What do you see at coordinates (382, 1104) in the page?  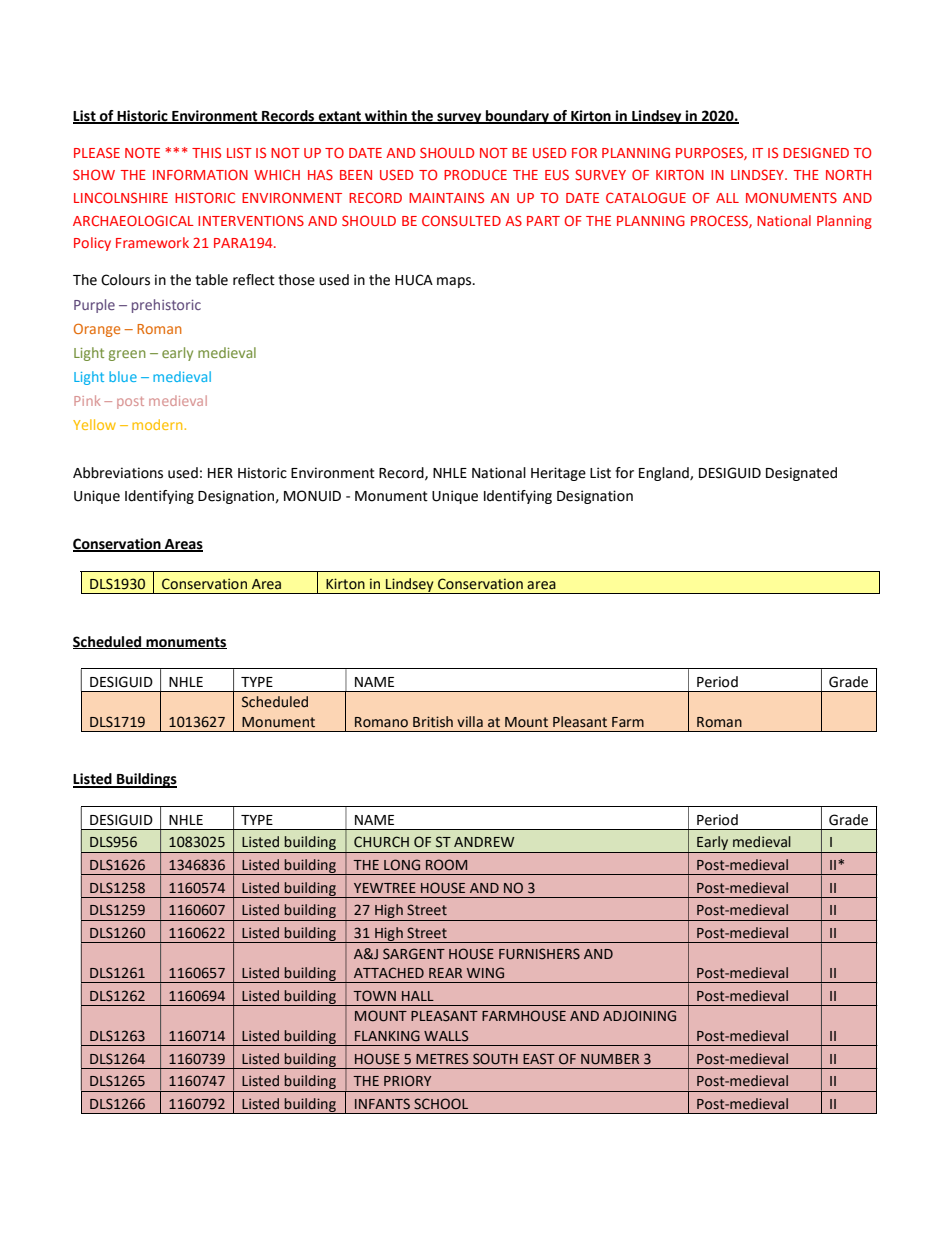 I see `INFANTS` at bounding box center [382, 1104].
